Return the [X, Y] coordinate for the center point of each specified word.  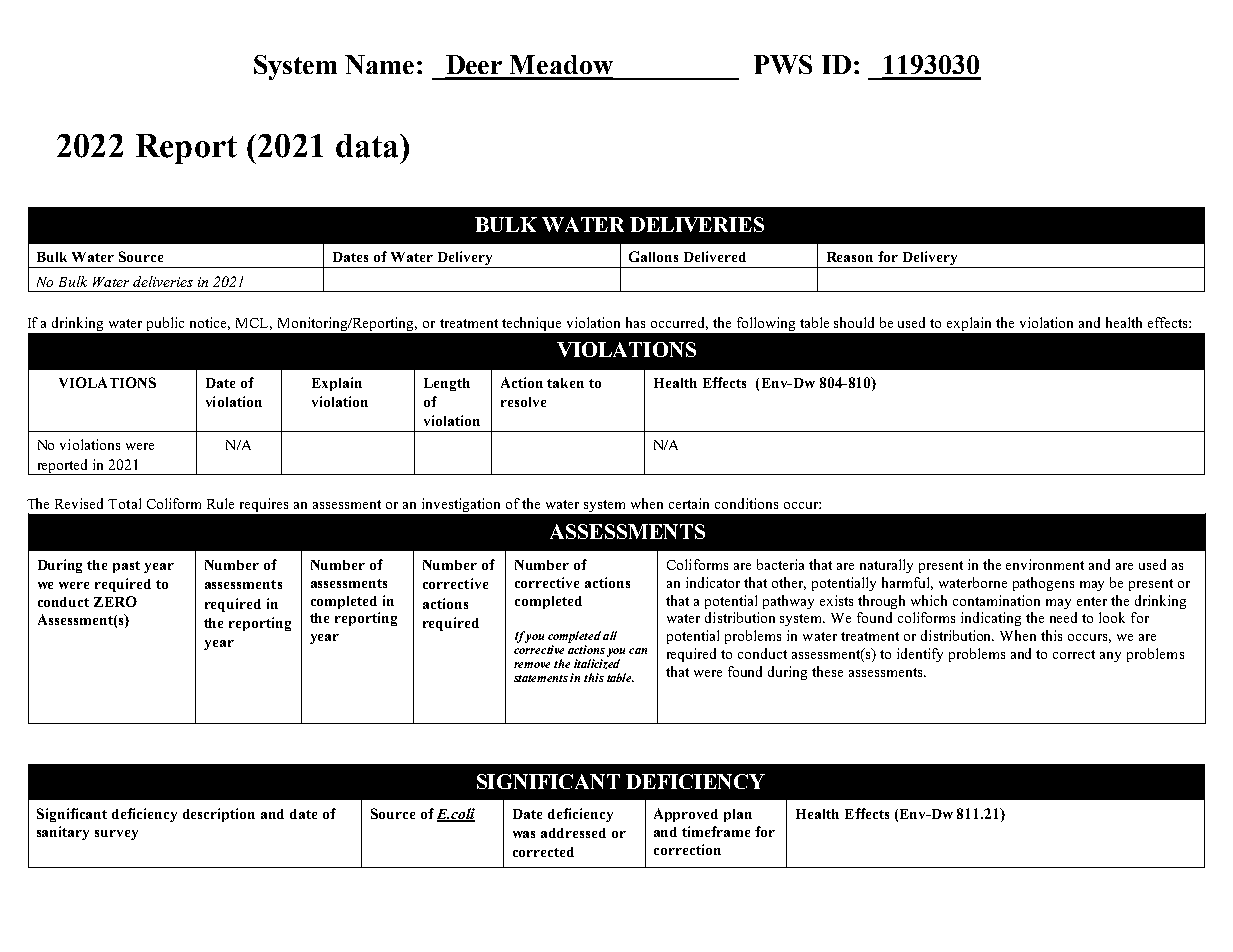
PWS [783, 64]
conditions [746, 503]
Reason [850, 257]
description [219, 815]
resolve [523, 402]
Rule [220, 503]
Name [379, 64]
